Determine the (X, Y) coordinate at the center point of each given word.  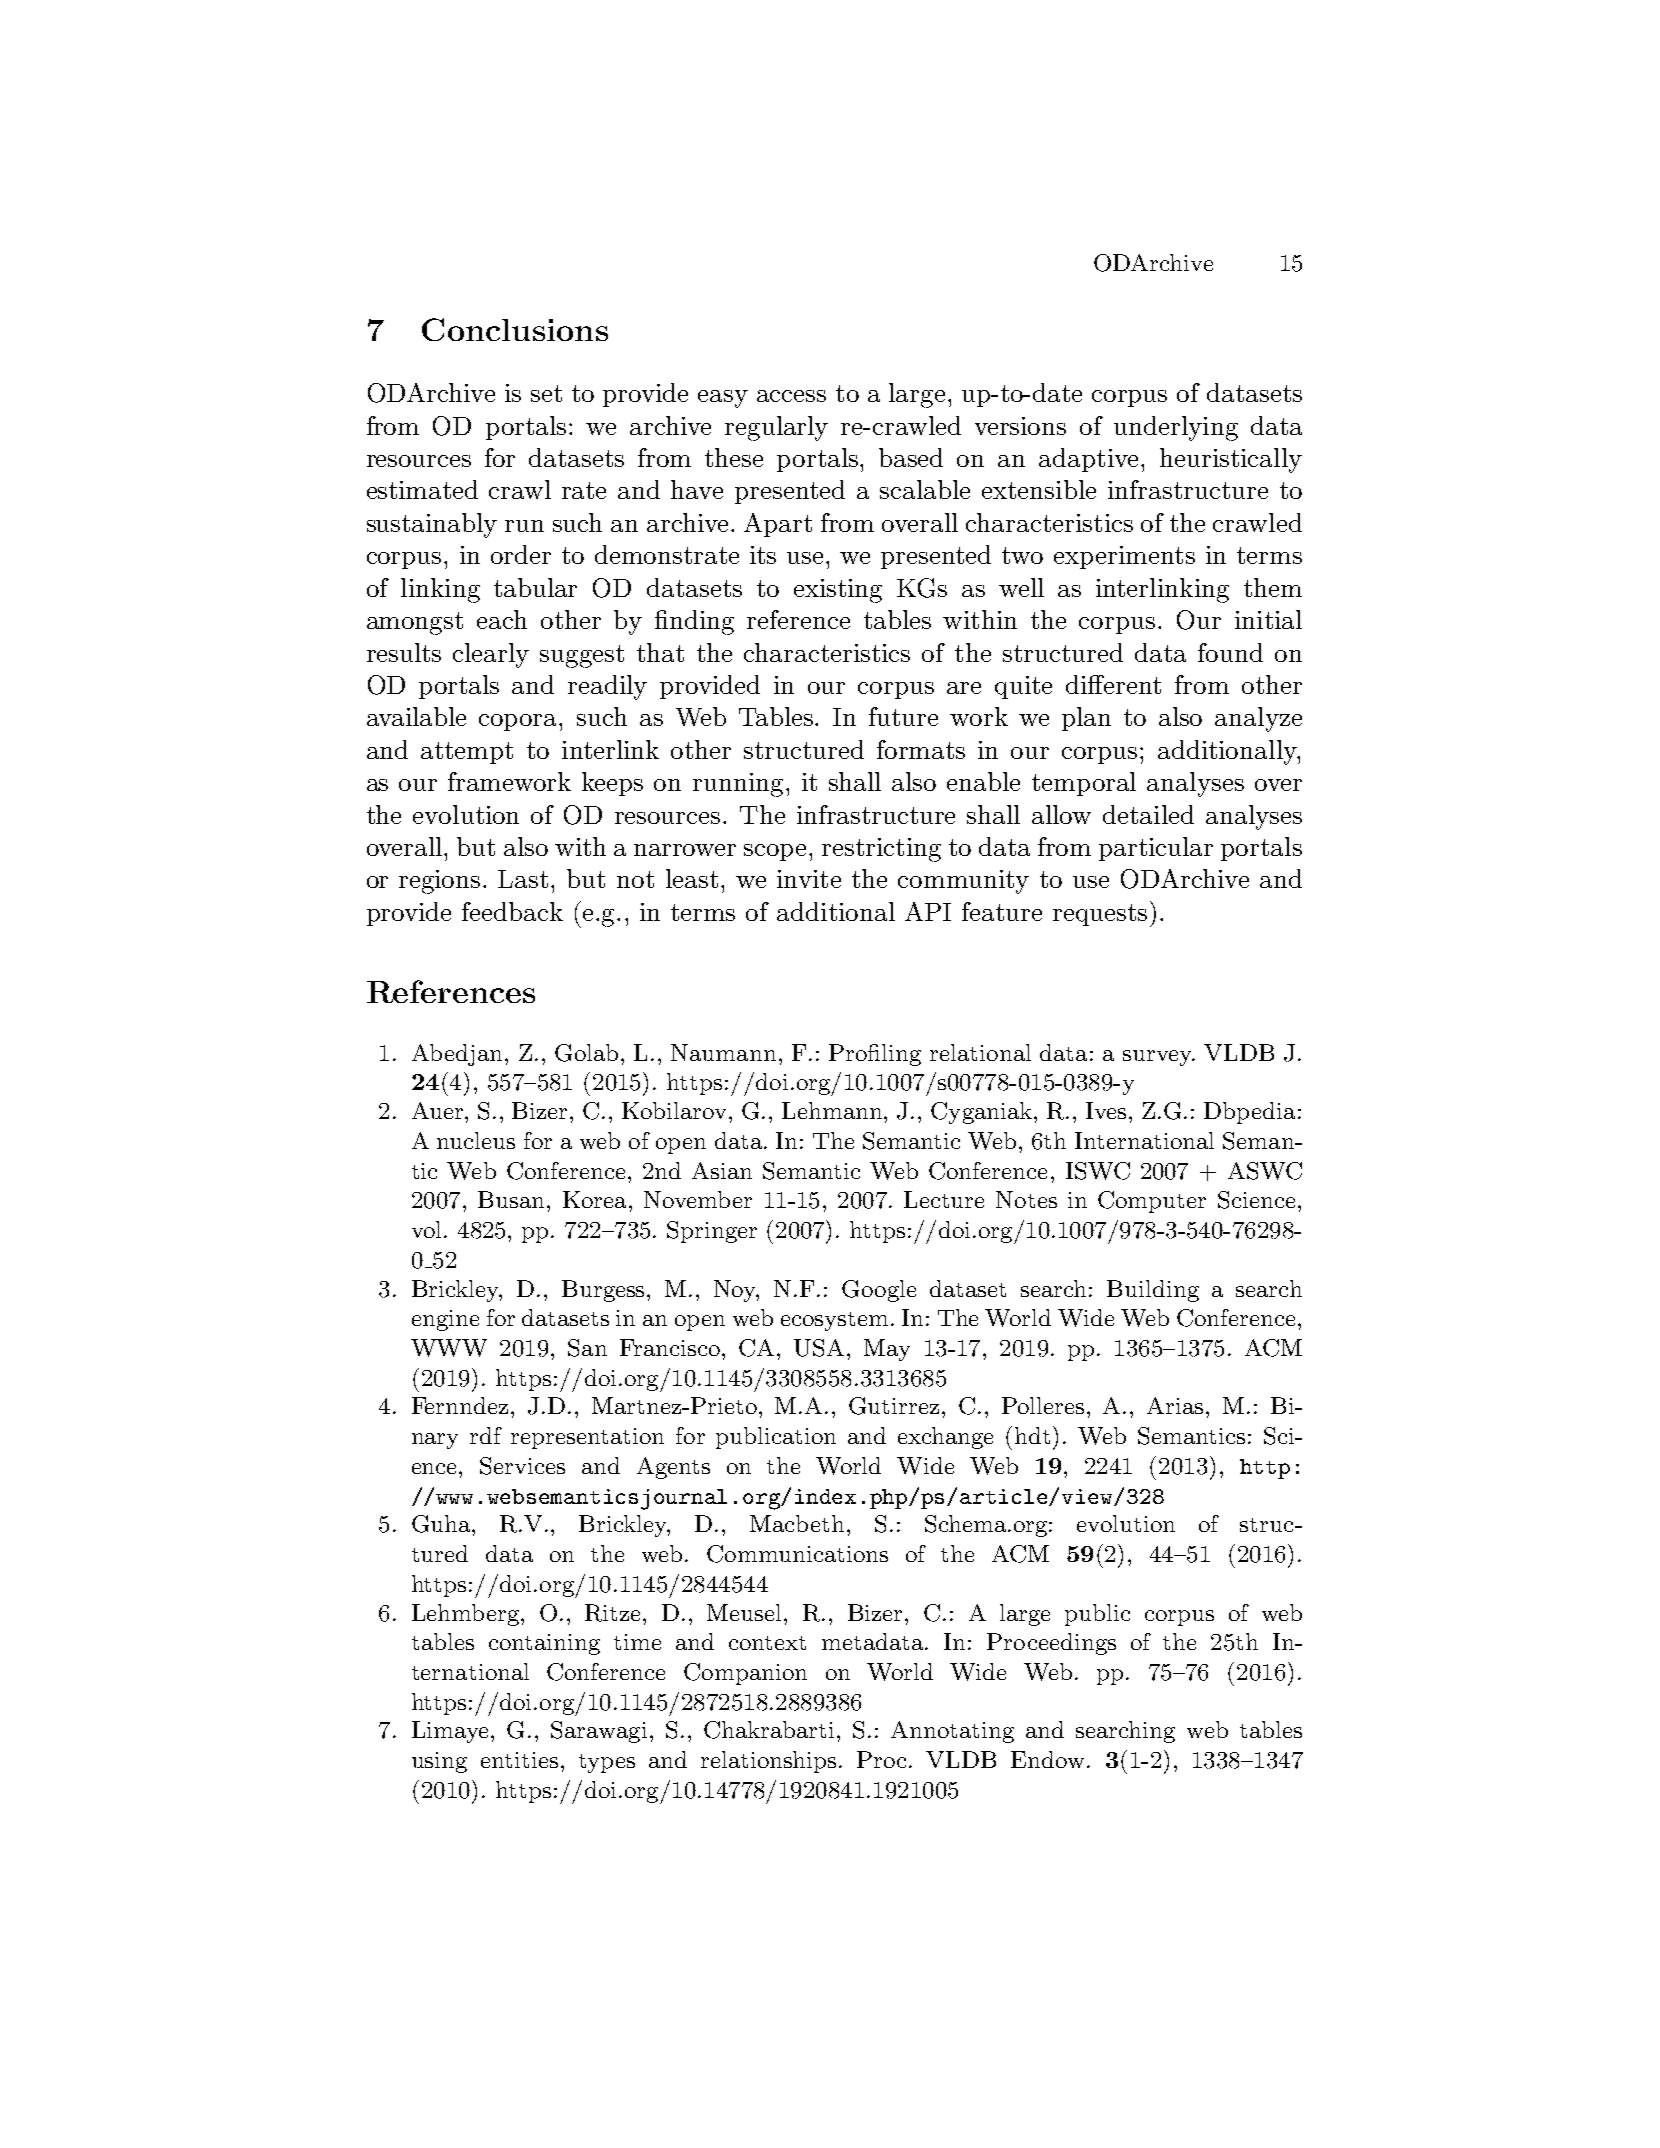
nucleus (476, 1140)
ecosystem (834, 1321)
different (1113, 684)
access (791, 396)
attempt (467, 753)
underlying (1176, 428)
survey (1158, 1058)
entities (519, 1760)
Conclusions (515, 329)
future (903, 716)
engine (445, 1320)
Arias (1175, 1405)
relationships (770, 1762)
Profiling (875, 1055)
